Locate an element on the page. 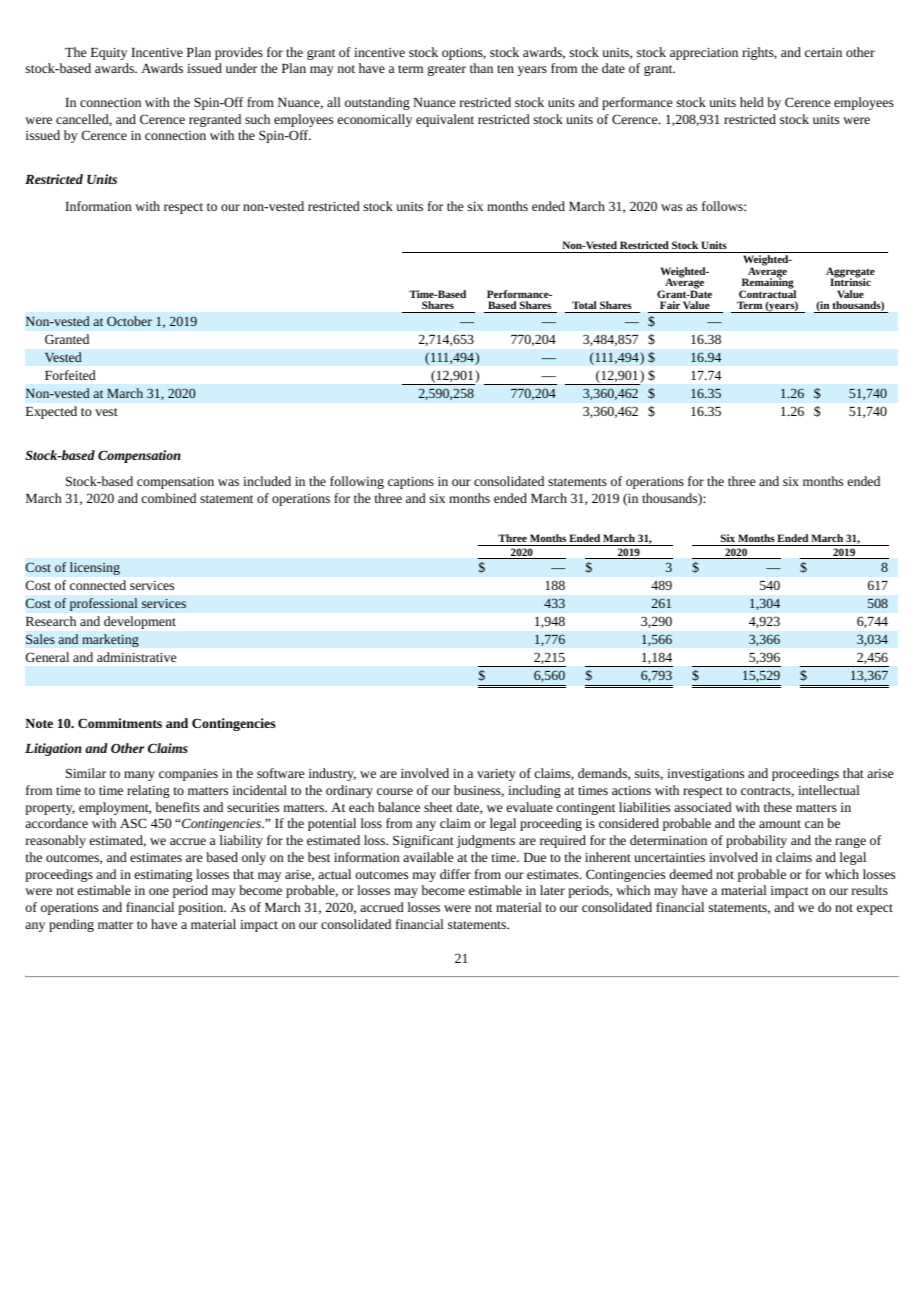 This document has width=924, height=1308. one is located at coordinates (159, 891).
